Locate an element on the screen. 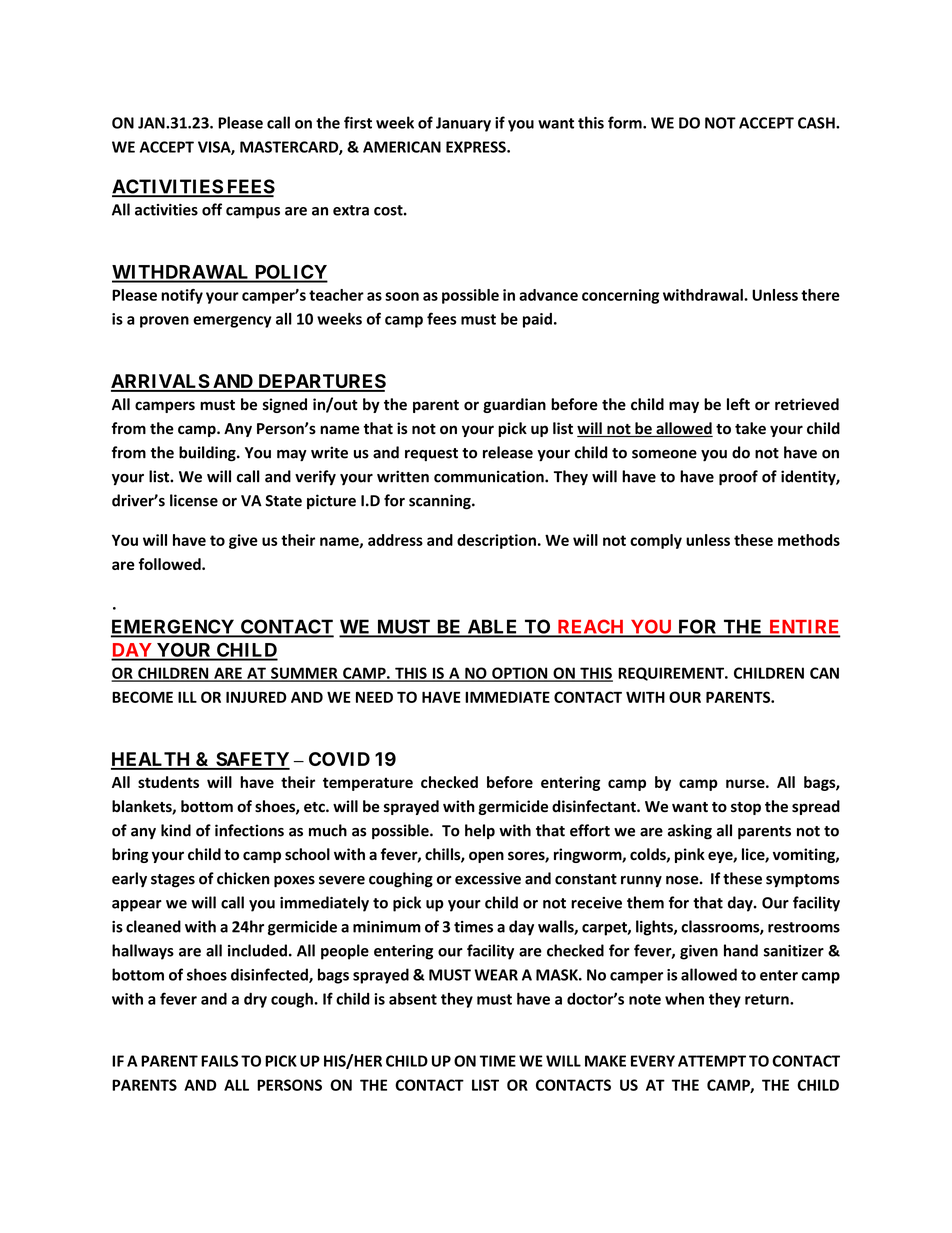 This screenshot has height=1233, width=952. absent is located at coordinates (413, 998).
